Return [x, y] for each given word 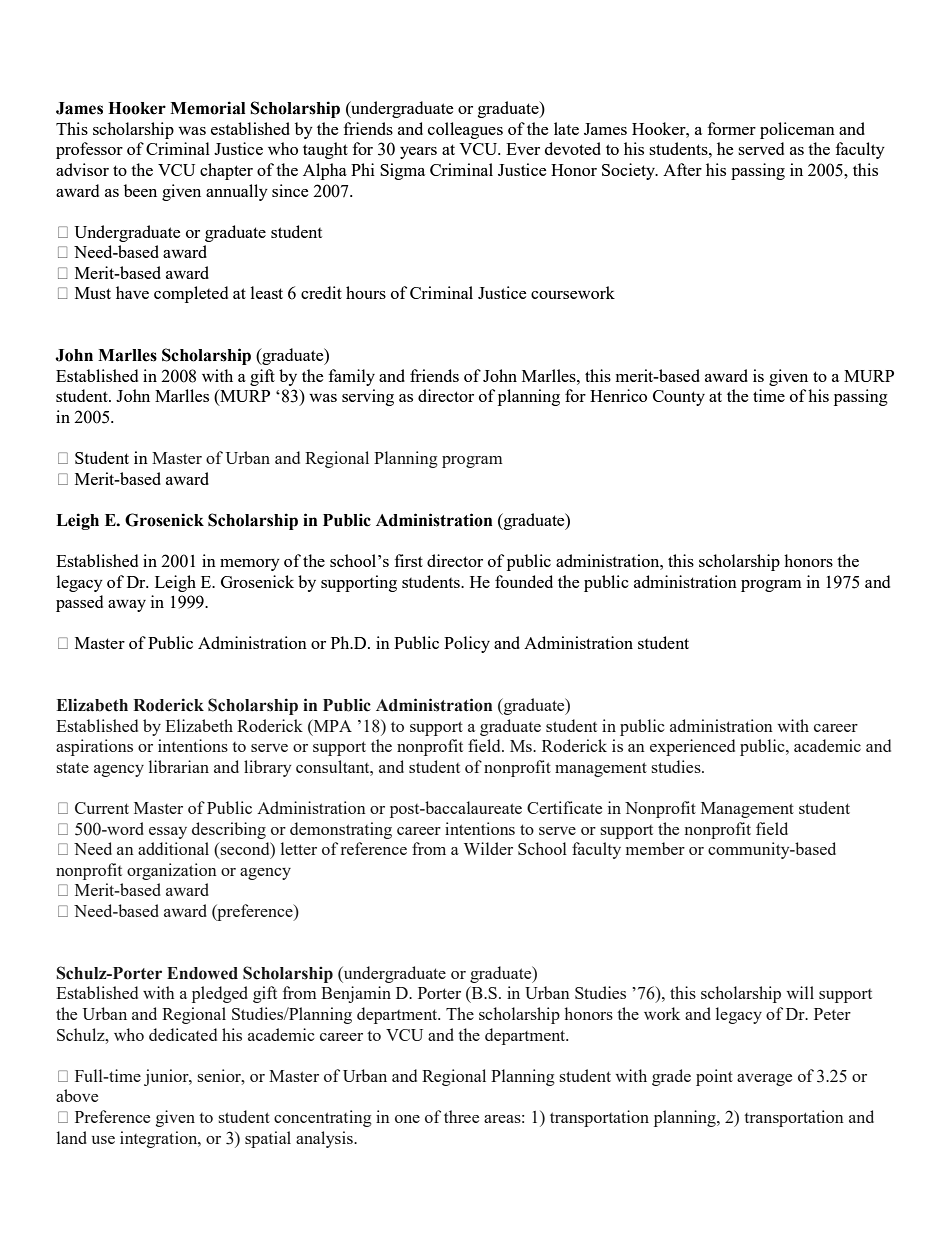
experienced [692, 747]
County [679, 398]
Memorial [207, 108]
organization [172, 871]
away [127, 606]
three [461, 1116]
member [655, 848]
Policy [467, 644]
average [764, 1080]
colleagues [465, 130]
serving [368, 397]
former [732, 128]
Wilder [488, 848]
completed [191, 294]
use [103, 1140]
